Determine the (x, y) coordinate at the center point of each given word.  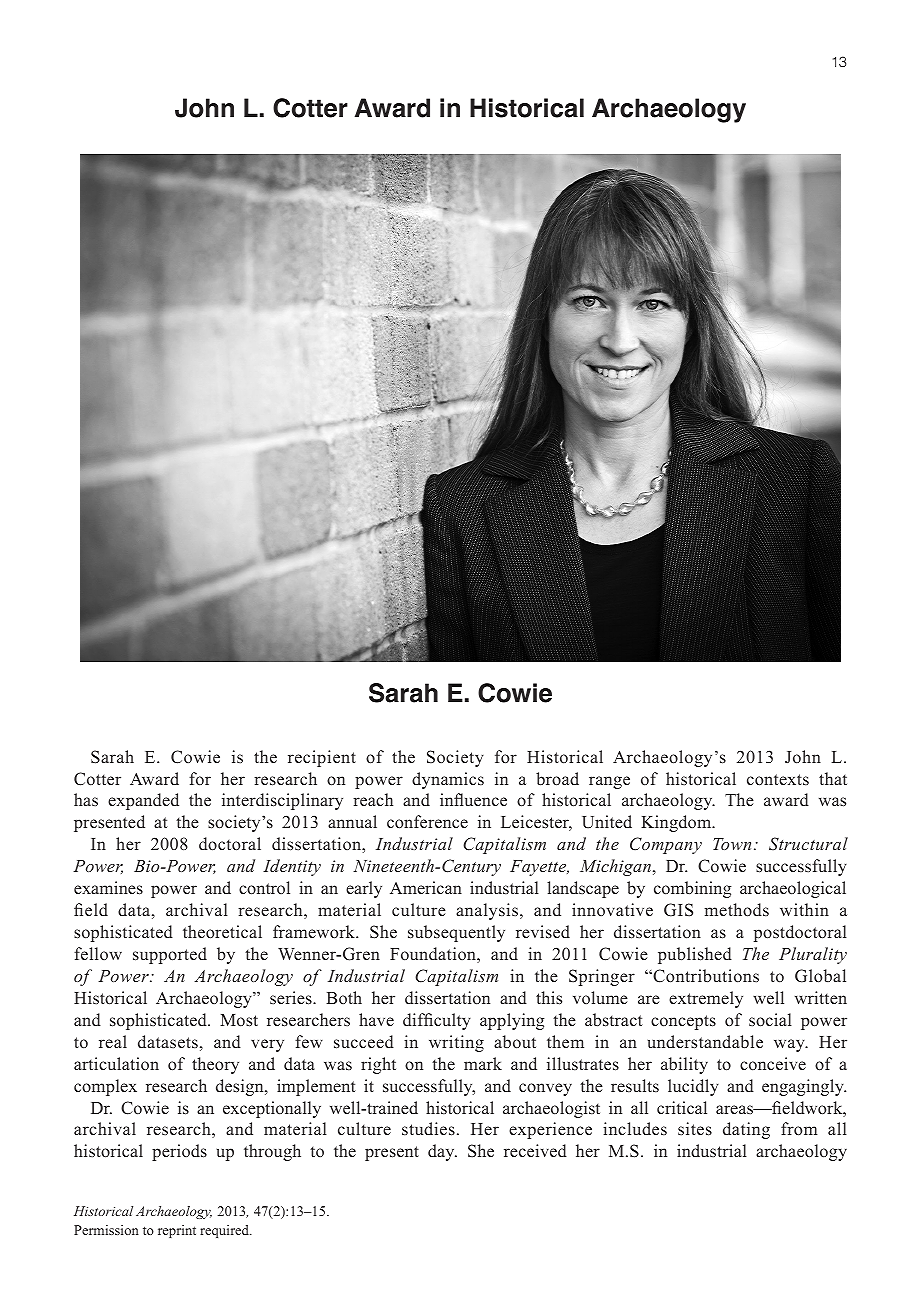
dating (746, 1130)
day (442, 1152)
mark (483, 1063)
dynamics (448, 780)
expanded (143, 801)
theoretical (222, 931)
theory (215, 1065)
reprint (177, 1231)
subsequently (456, 933)
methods (737, 910)
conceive (773, 1064)
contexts (778, 779)
